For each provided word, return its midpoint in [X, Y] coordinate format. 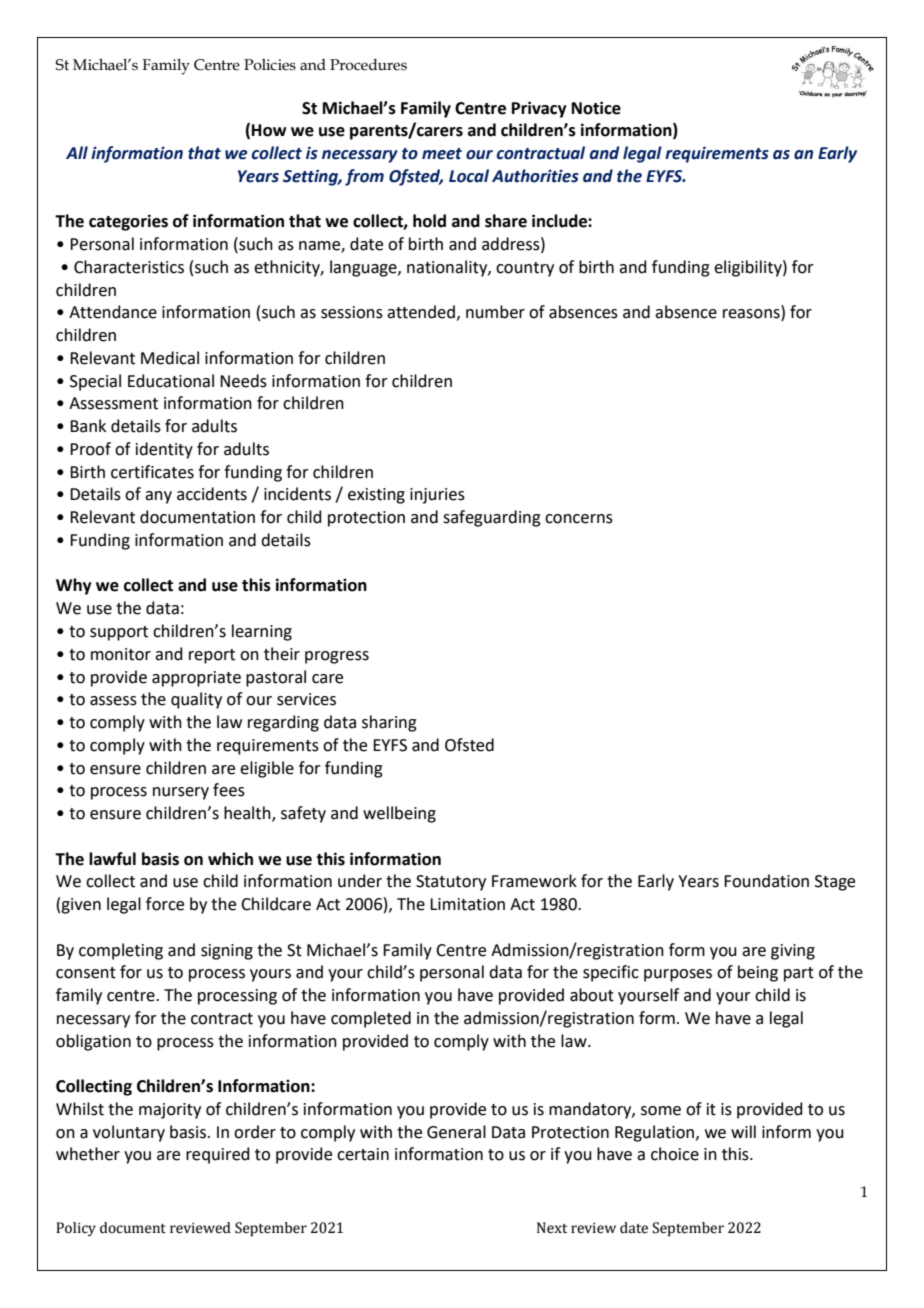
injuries [437, 496]
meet [442, 154]
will [743, 1131]
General [456, 1132]
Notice [596, 108]
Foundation [766, 881]
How [269, 130]
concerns [579, 519]
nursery [181, 793]
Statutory [451, 883]
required [218, 1155]
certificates [152, 472]
